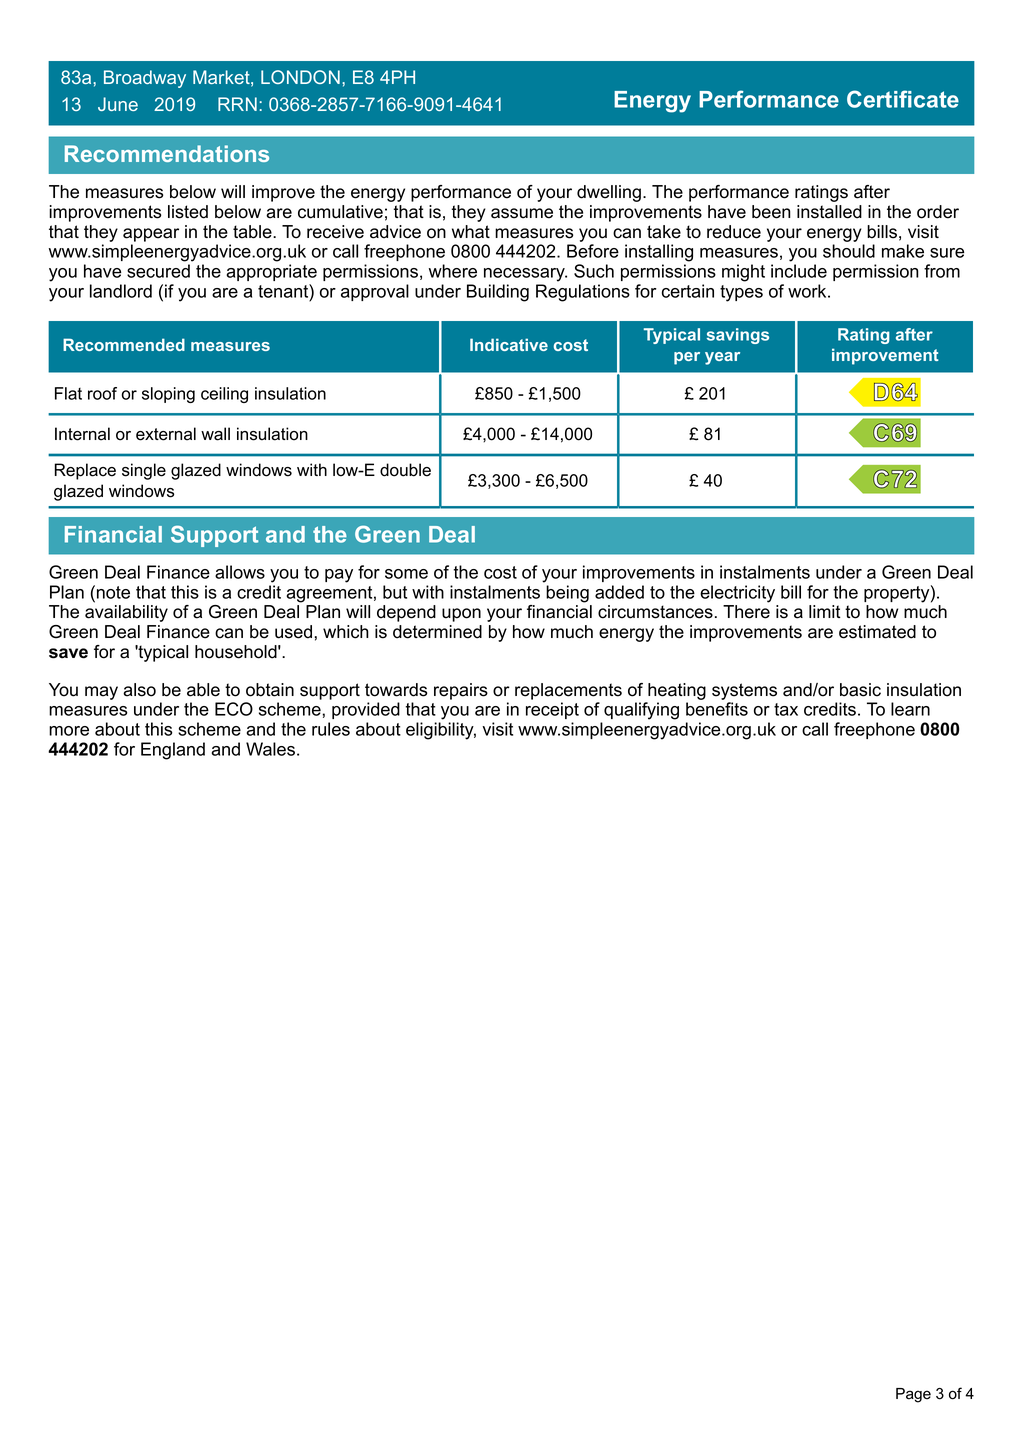 This screenshot has width=1023, height=1447. I want to click on single, so click(144, 471).
